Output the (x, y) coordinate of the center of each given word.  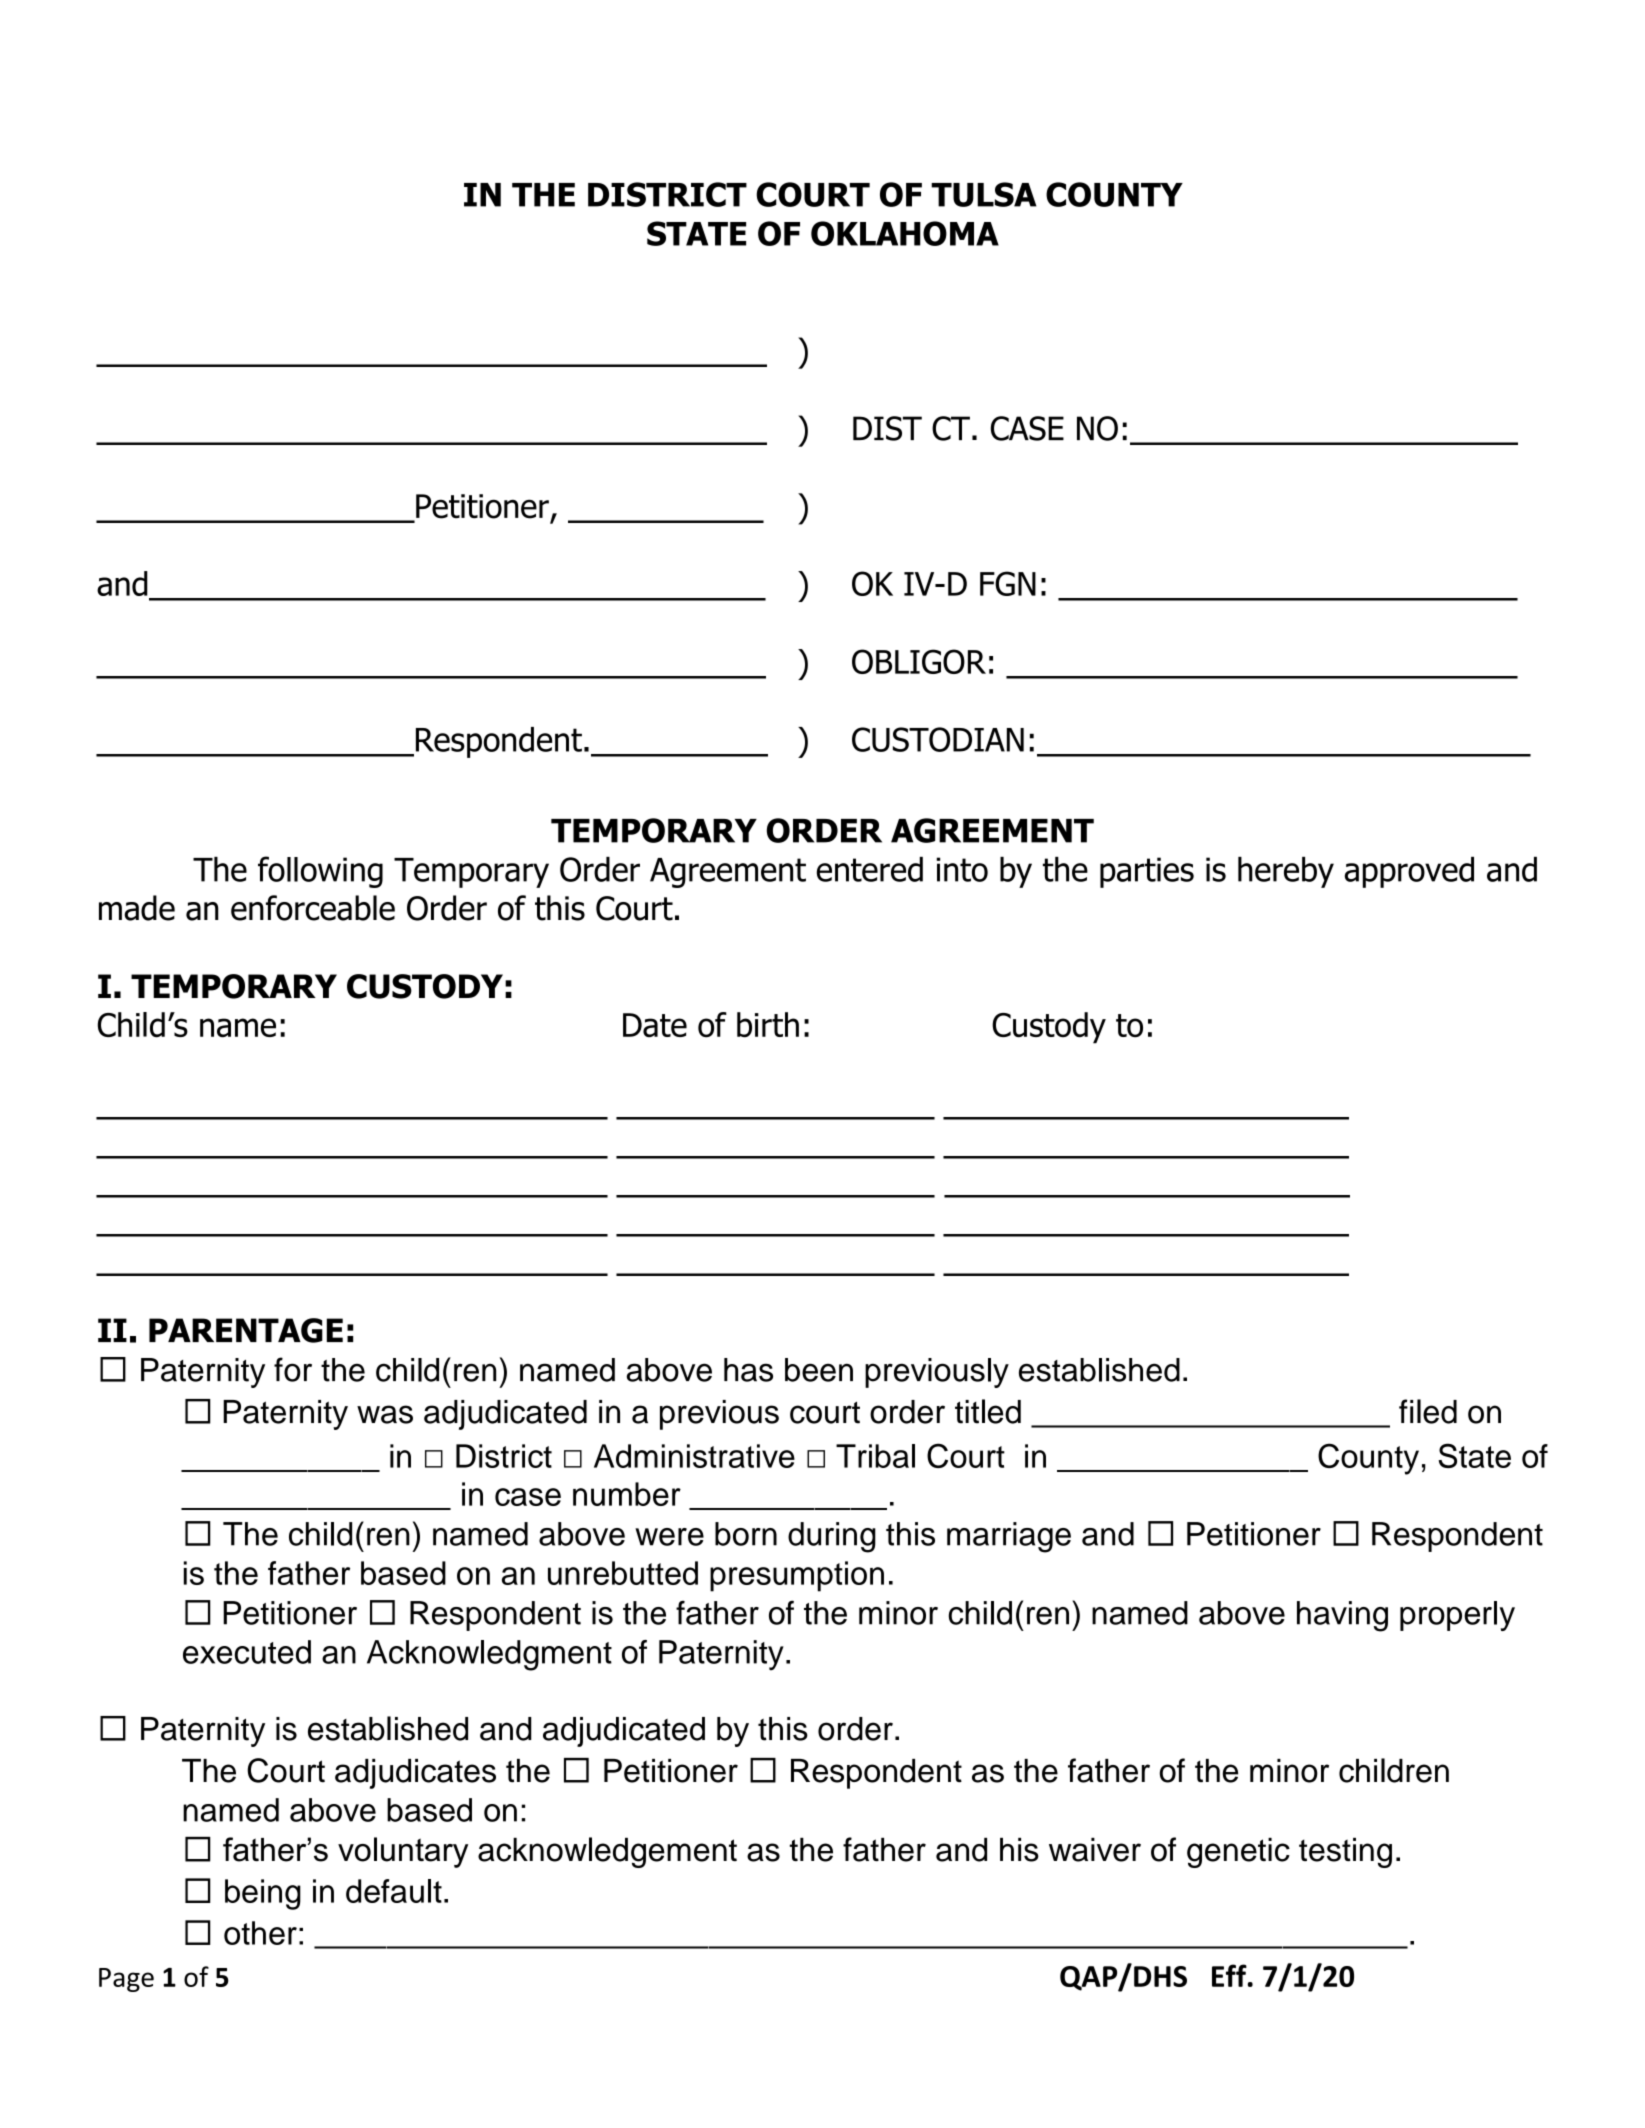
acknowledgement (607, 1852)
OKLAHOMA (905, 233)
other (260, 1933)
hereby (1286, 872)
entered (870, 869)
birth (768, 1025)
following (320, 872)
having (1342, 1616)
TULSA (984, 194)
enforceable (313, 908)
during (832, 1537)
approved (1409, 872)
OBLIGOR (919, 661)
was (385, 1414)
